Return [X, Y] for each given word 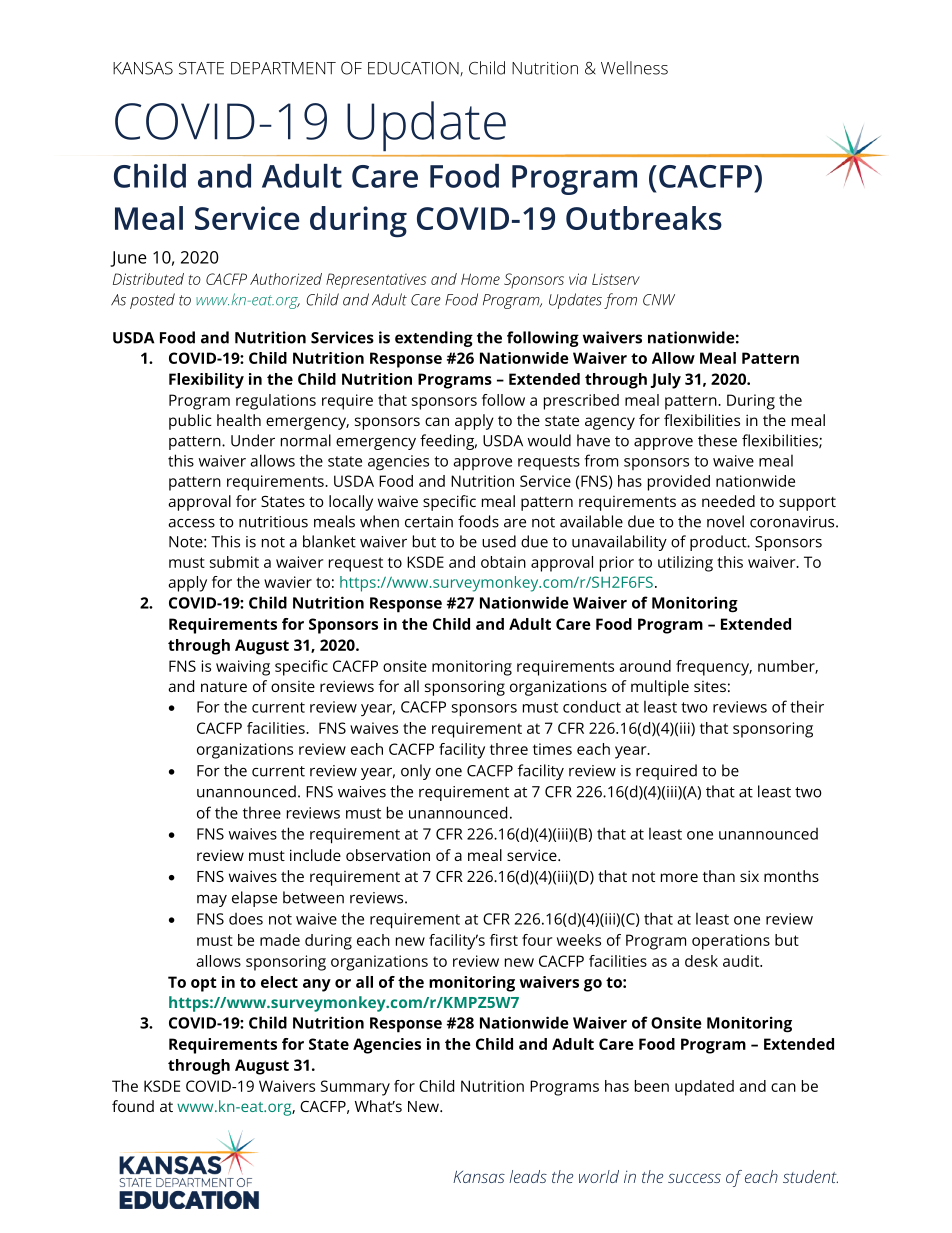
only [416, 772]
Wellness [634, 68]
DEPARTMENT [283, 68]
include [315, 855]
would [549, 440]
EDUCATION [414, 69]
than [719, 876]
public [190, 422]
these [717, 440]
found [133, 1106]
